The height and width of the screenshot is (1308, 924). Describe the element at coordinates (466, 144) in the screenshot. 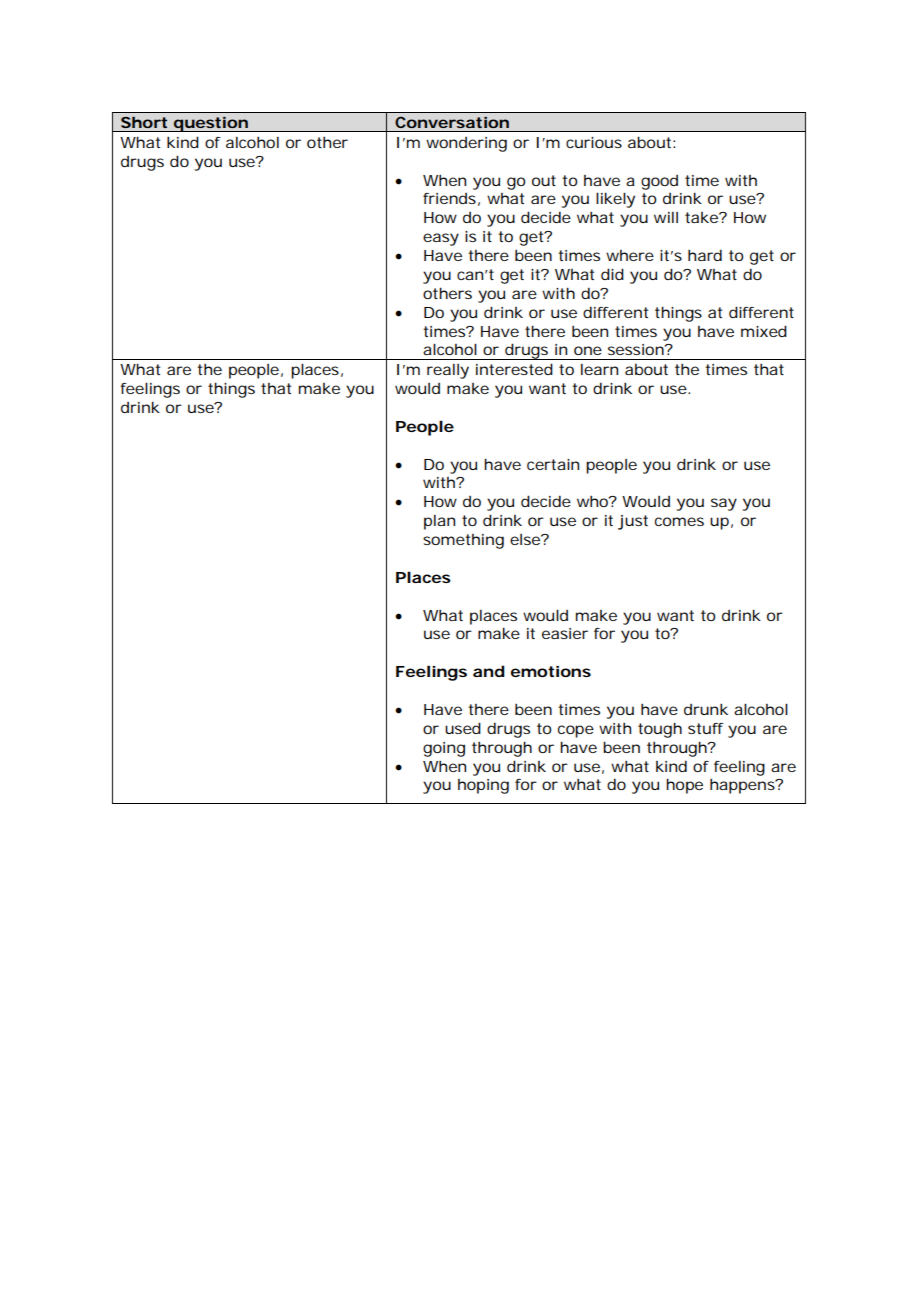

I see `wondering` at that location.
